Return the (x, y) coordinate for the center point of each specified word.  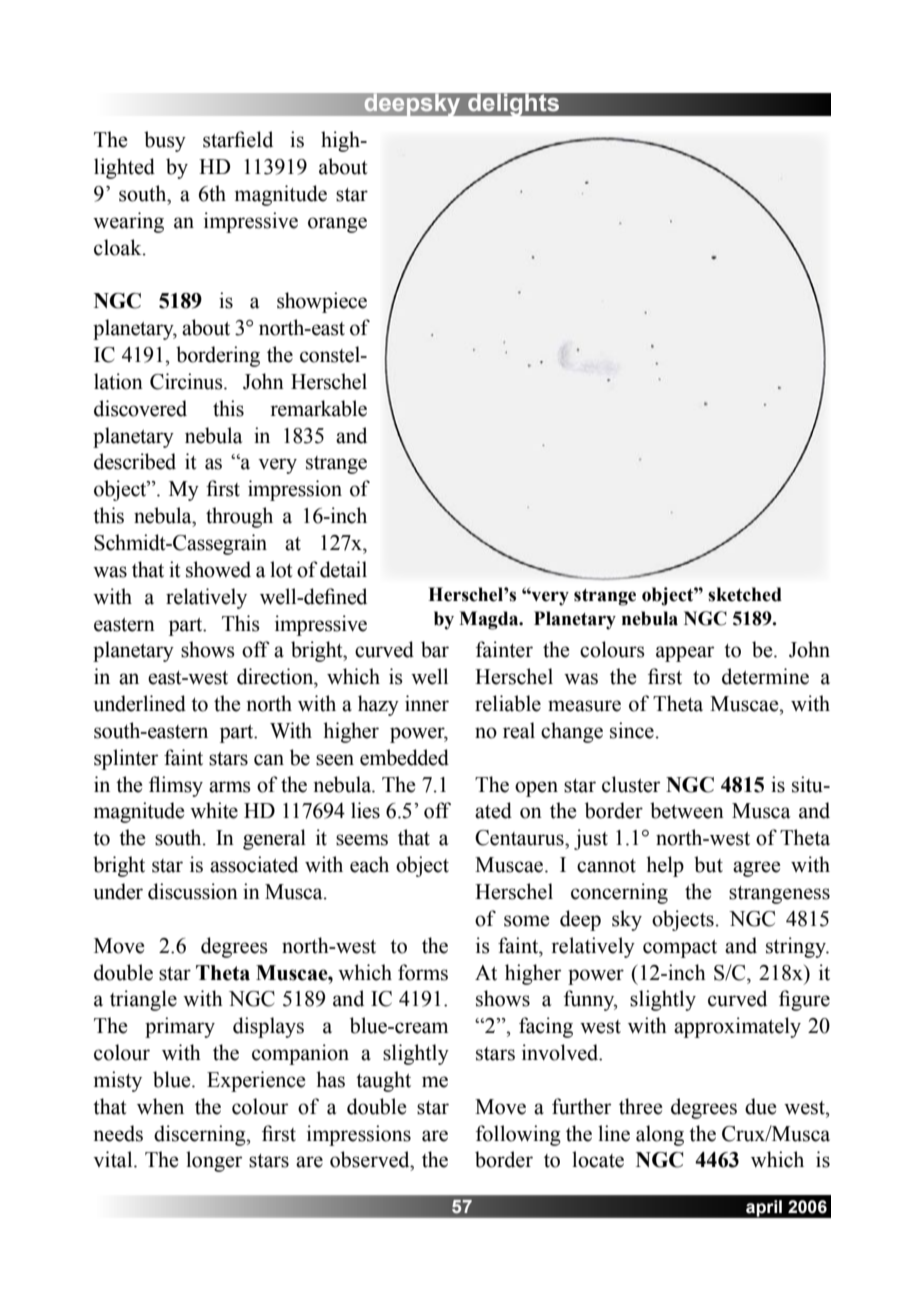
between (687, 810)
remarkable (318, 408)
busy (165, 141)
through (239, 517)
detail (343, 569)
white (214, 810)
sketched (745, 594)
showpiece (322, 302)
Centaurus (520, 838)
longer (214, 1161)
